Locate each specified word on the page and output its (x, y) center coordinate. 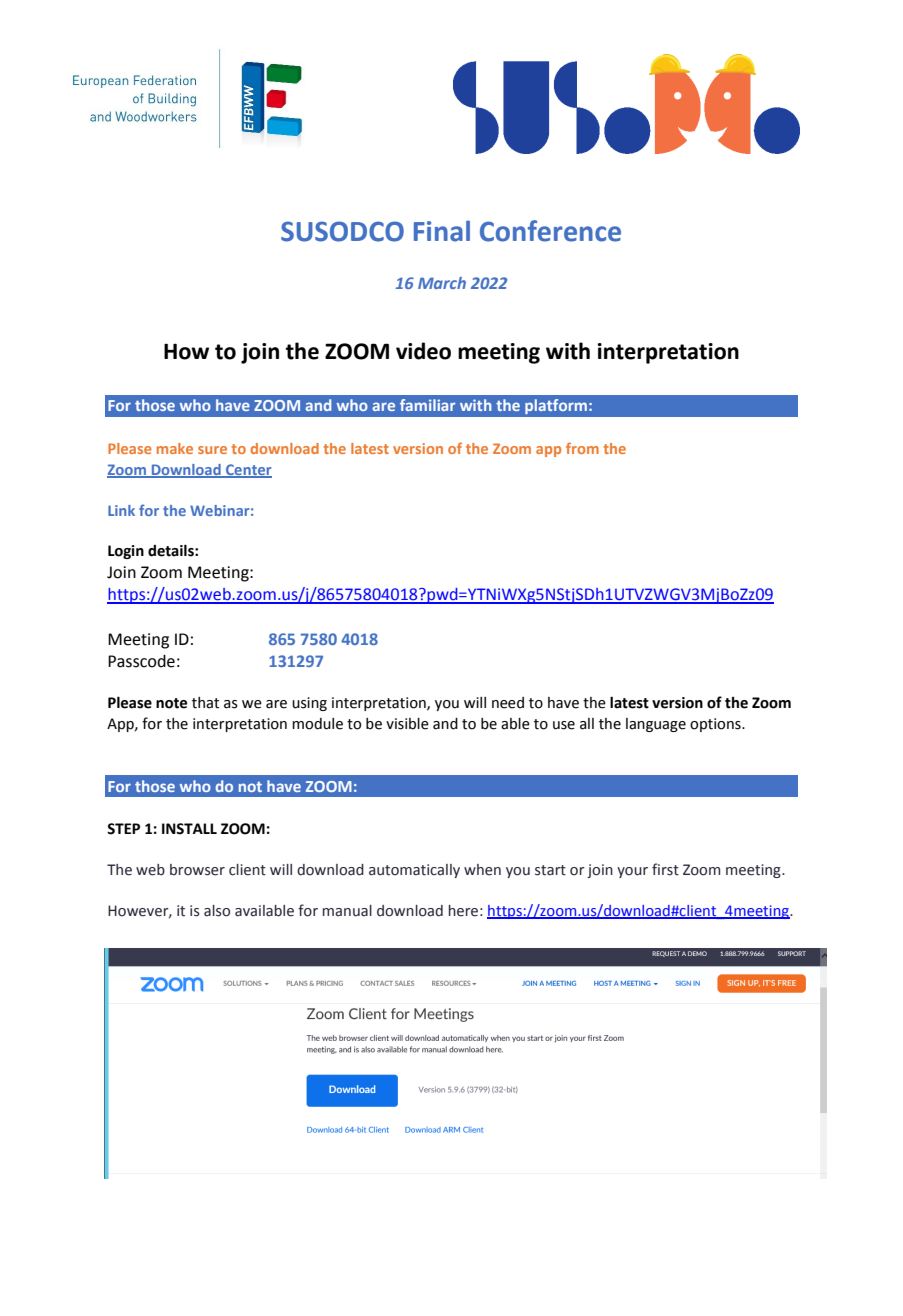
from (582, 448)
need (508, 703)
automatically (414, 871)
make (175, 448)
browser (197, 870)
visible (407, 724)
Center (248, 470)
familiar (427, 405)
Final (442, 231)
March (442, 283)
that (205, 703)
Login (126, 552)
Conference (550, 231)
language (656, 725)
